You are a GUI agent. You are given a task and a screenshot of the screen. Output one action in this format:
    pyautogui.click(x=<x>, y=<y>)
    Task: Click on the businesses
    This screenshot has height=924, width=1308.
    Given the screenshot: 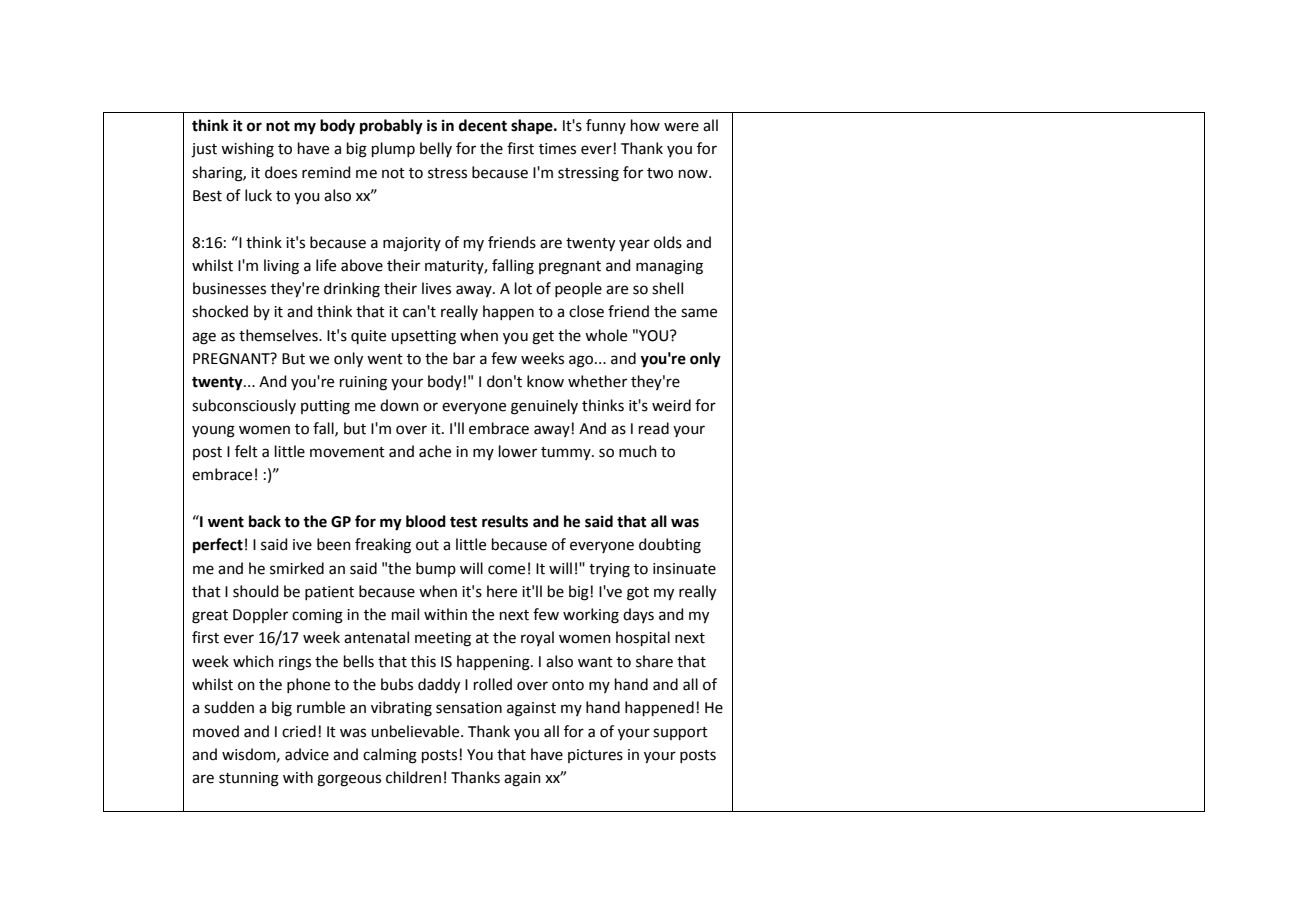 What is the action you would take?
    pyautogui.click(x=229, y=288)
